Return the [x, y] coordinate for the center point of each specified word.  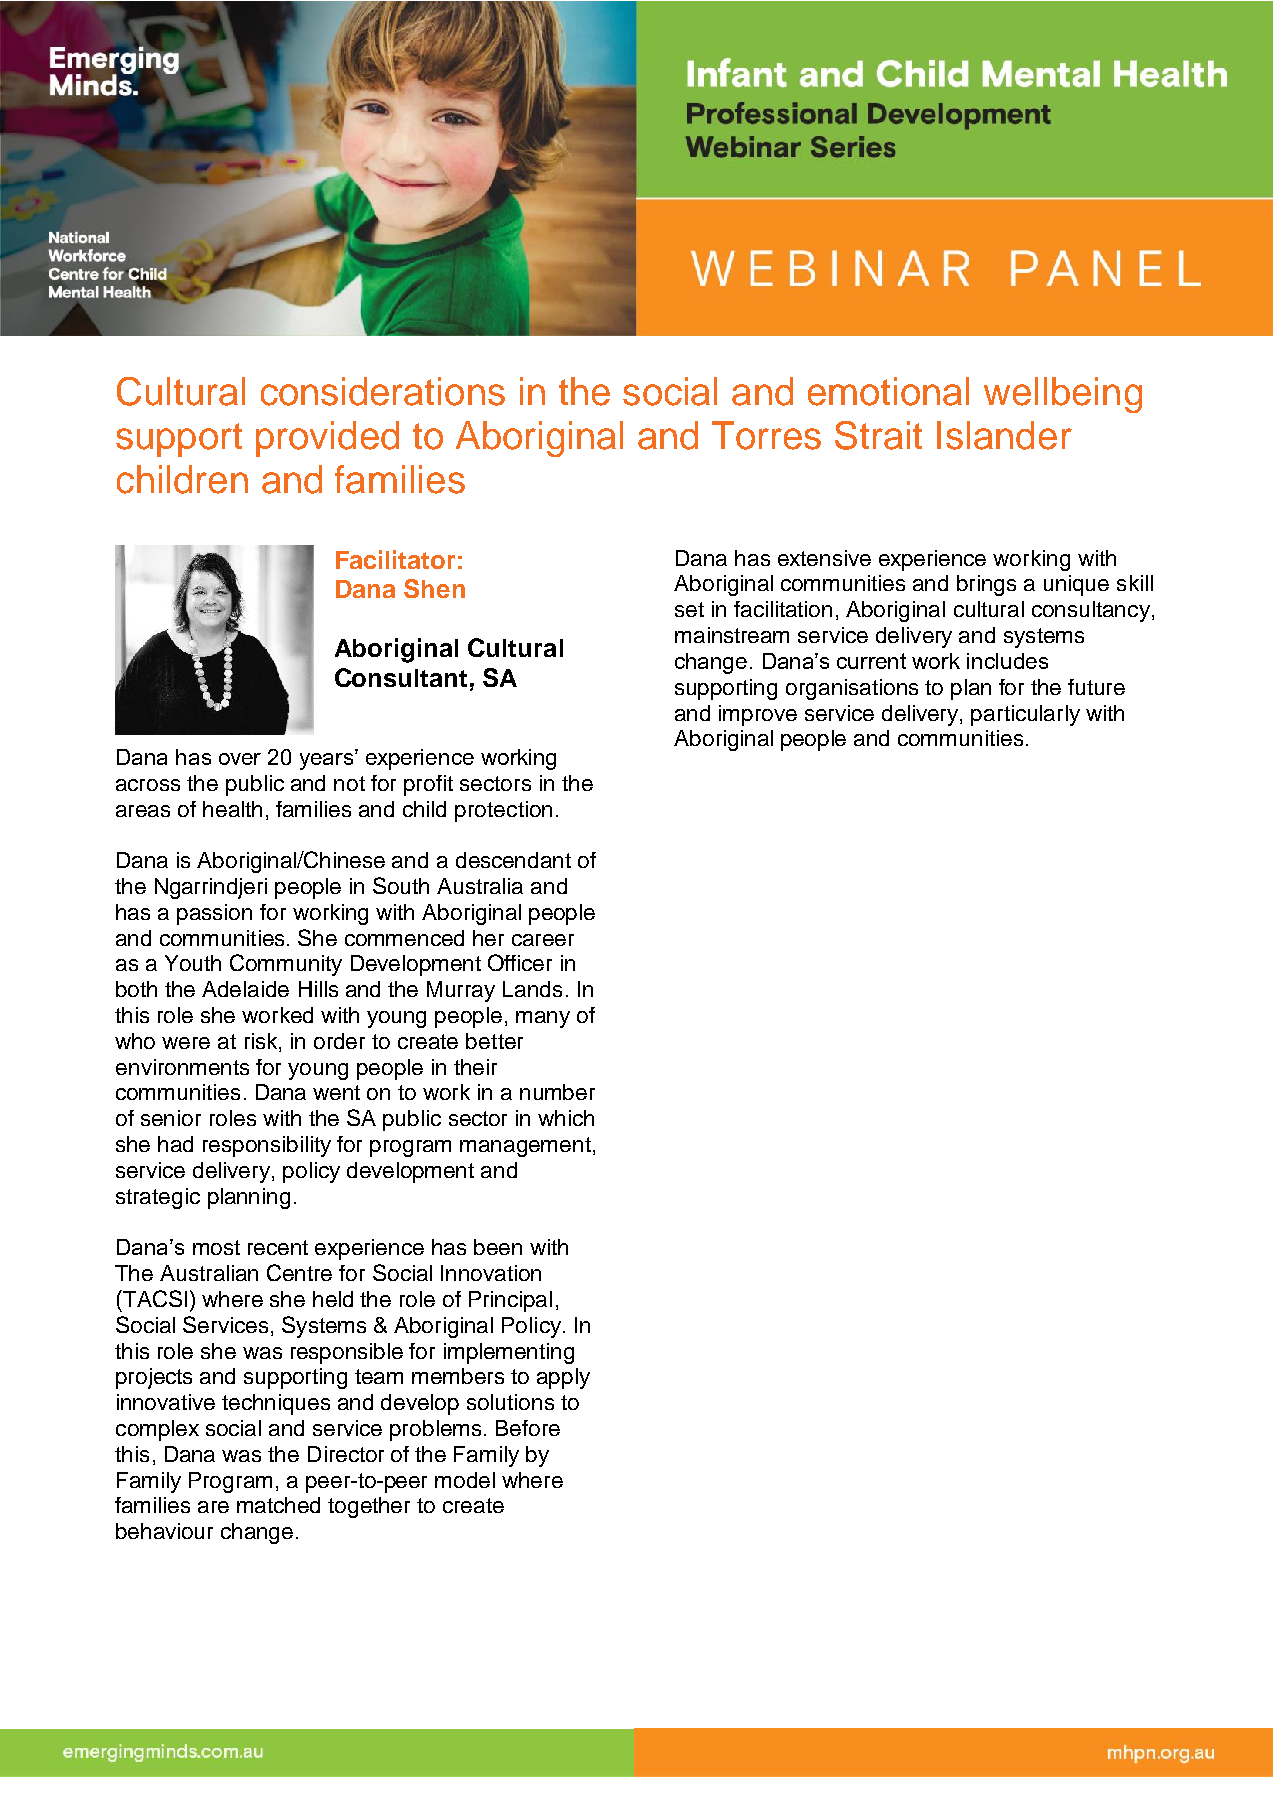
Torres [766, 435]
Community [286, 965]
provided [327, 439]
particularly [1025, 715]
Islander [1004, 435]
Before [528, 1428]
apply [563, 1378]
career [543, 940]
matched [278, 1505]
